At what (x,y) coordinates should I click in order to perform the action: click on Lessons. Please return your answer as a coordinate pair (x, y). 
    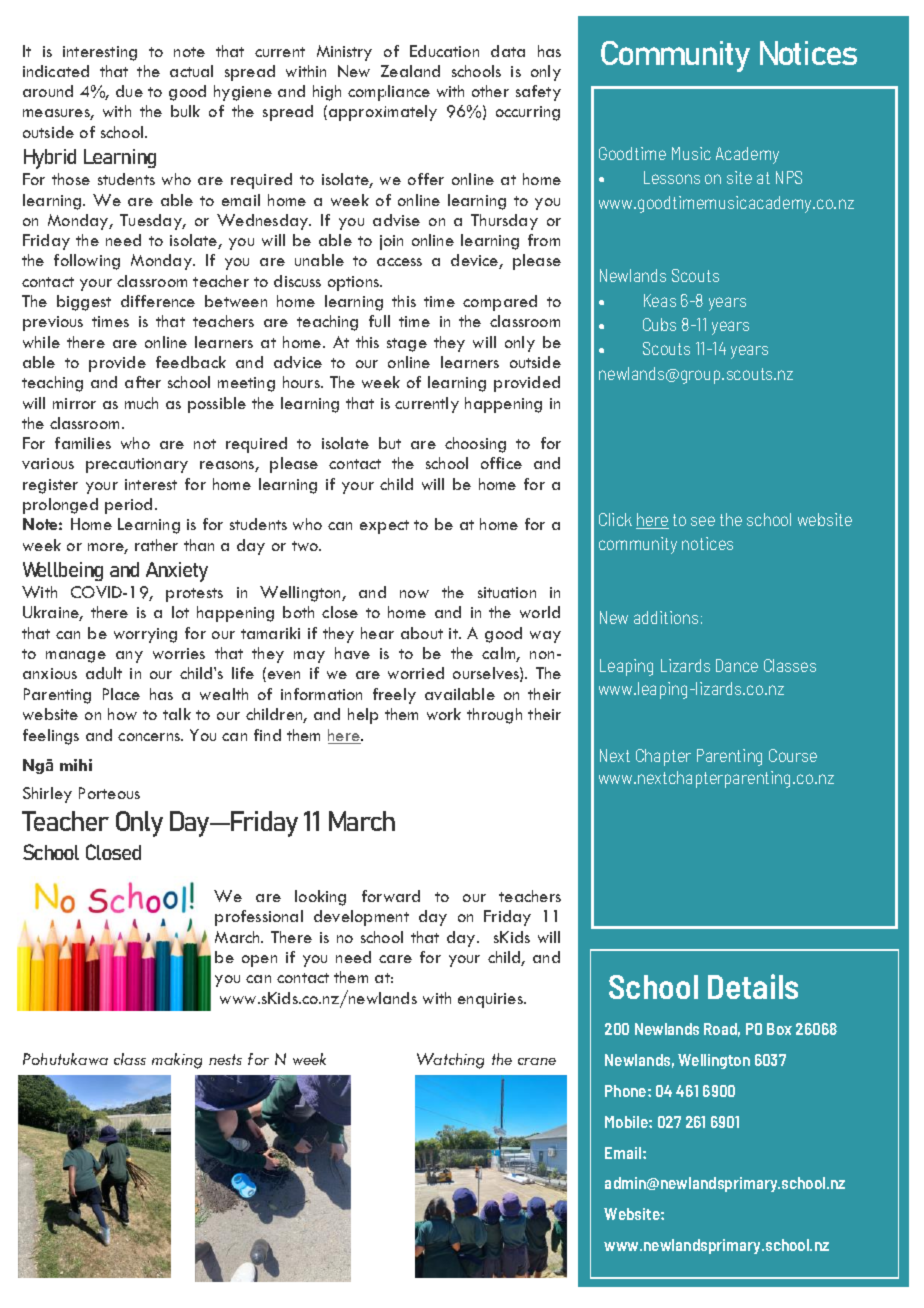
    Looking at the image, I should click on (672, 177).
